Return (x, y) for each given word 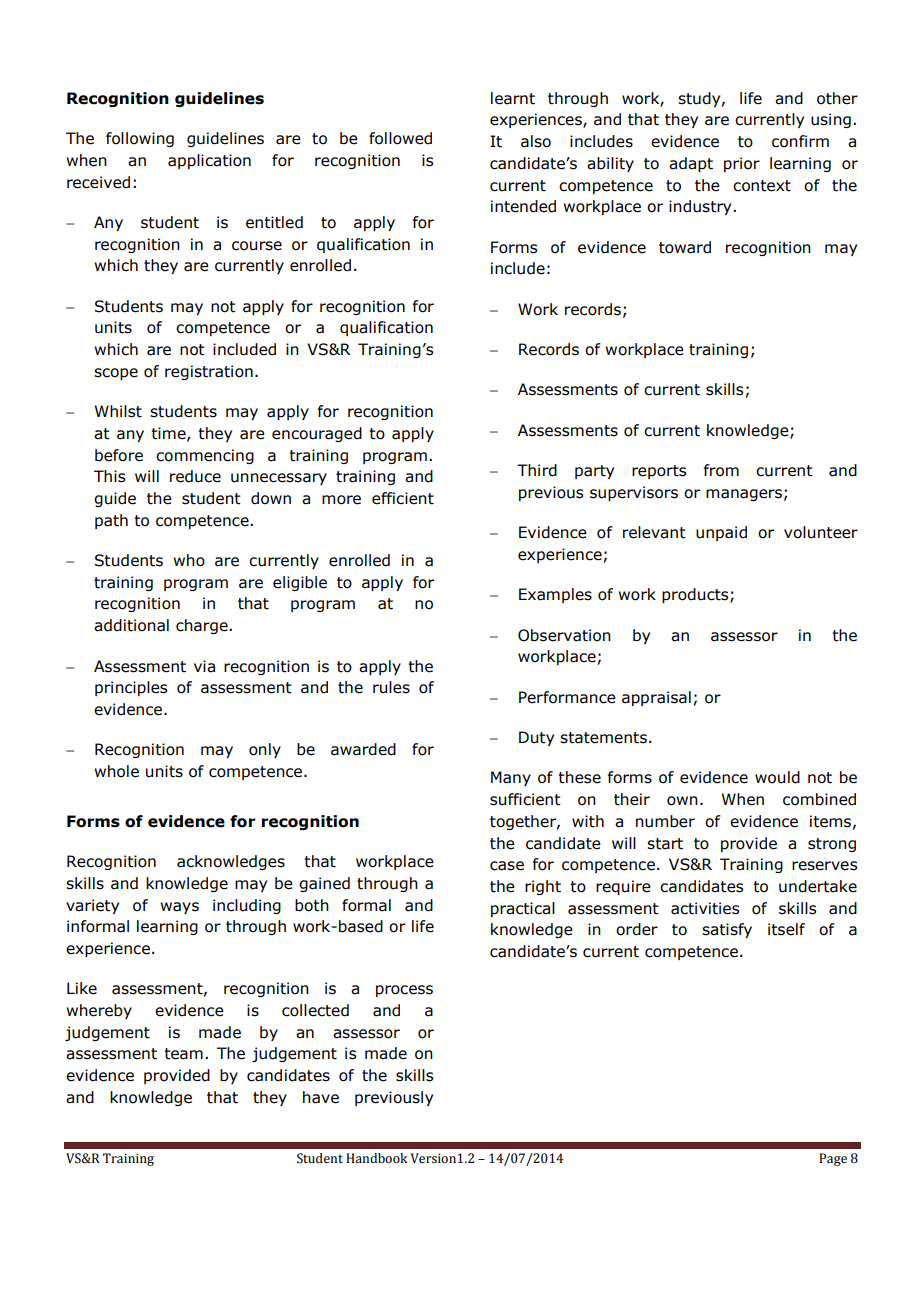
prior (742, 164)
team (183, 1054)
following (140, 139)
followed (400, 138)
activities (705, 908)
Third (537, 470)
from (721, 470)
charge (203, 626)
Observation (564, 635)
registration (209, 372)
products (696, 595)
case (507, 866)
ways (179, 908)
